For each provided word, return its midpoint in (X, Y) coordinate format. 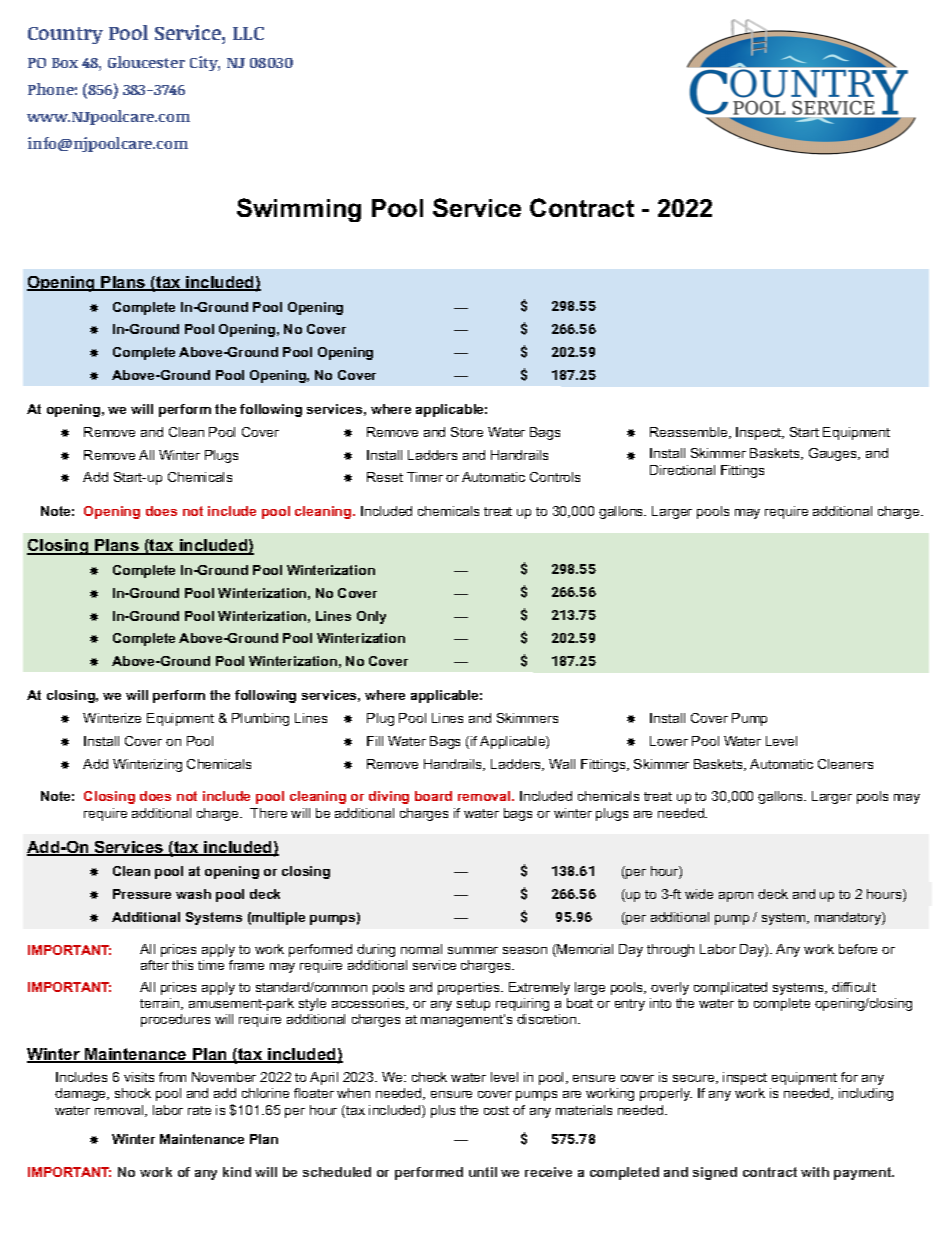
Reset (385, 477)
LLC (248, 33)
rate (199, 1110)
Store (467, 432)
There (268, 813)
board (433, 796)
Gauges (834, 454)
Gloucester (146, 62)
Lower (669, 741)
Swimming (299, 210)
